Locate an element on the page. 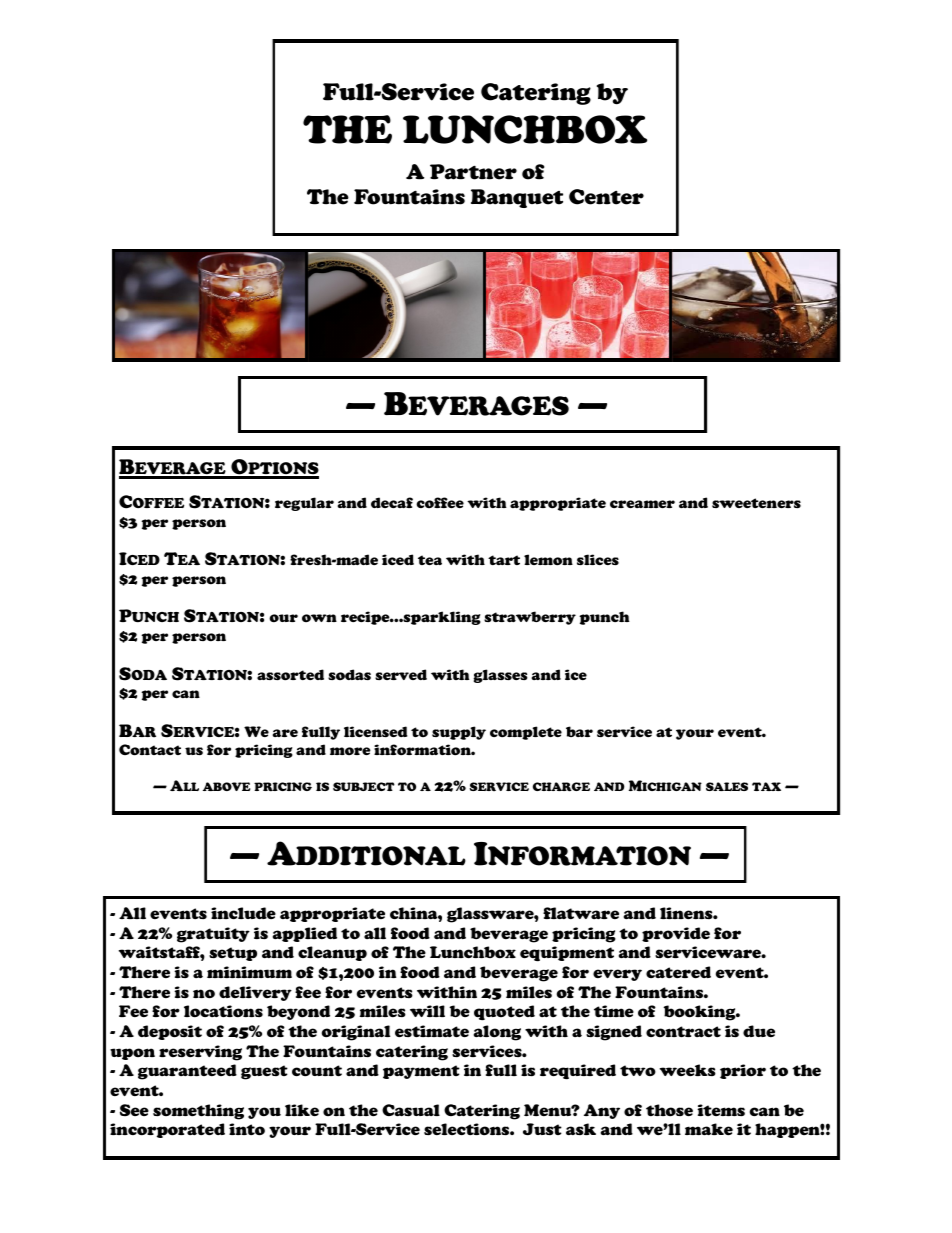 This document has width=952, height=1233. Banquet is located at coordinates (517, 198).
